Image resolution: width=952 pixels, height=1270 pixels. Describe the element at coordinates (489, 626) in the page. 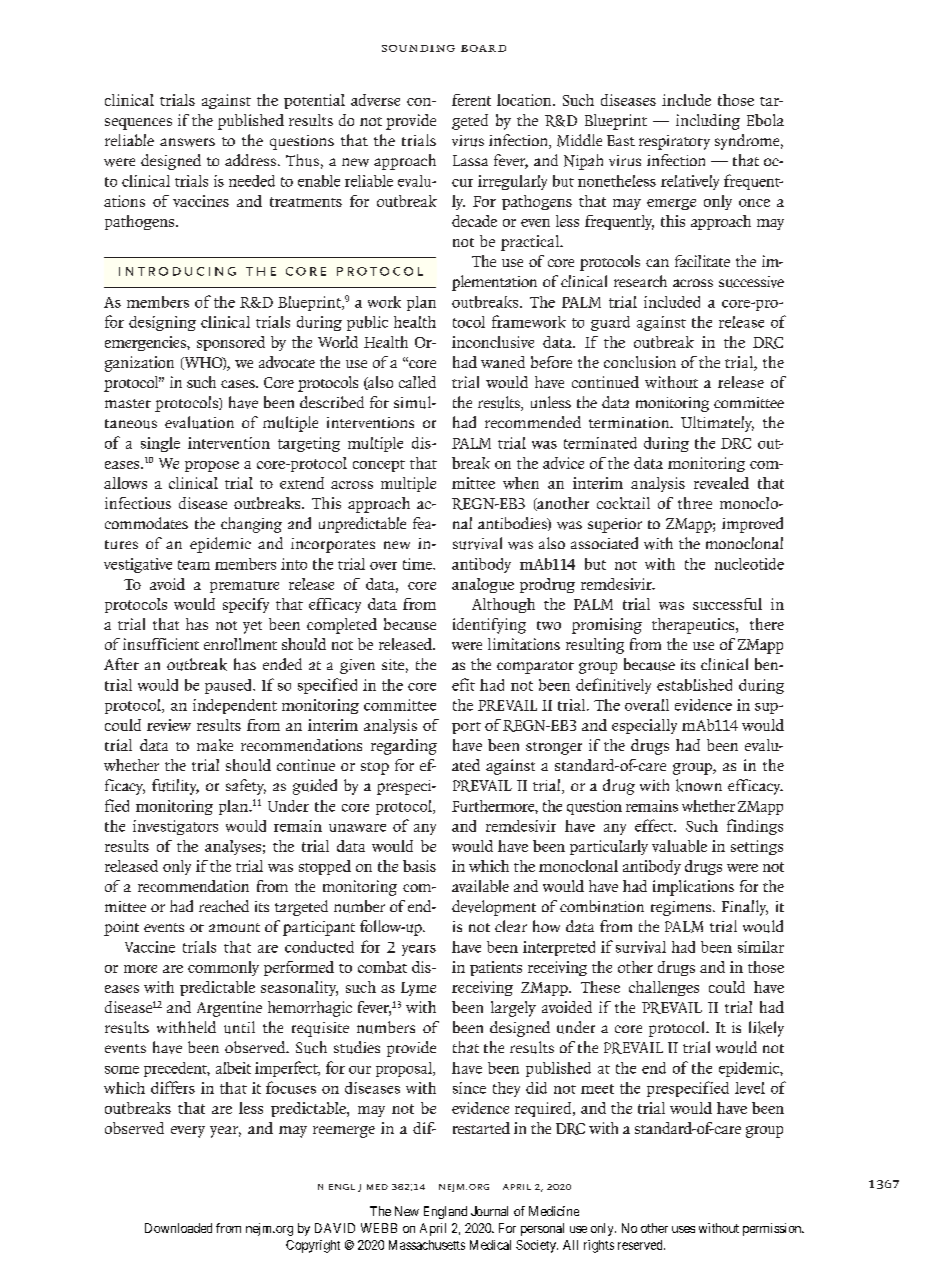

I see `identifying` at that location.
